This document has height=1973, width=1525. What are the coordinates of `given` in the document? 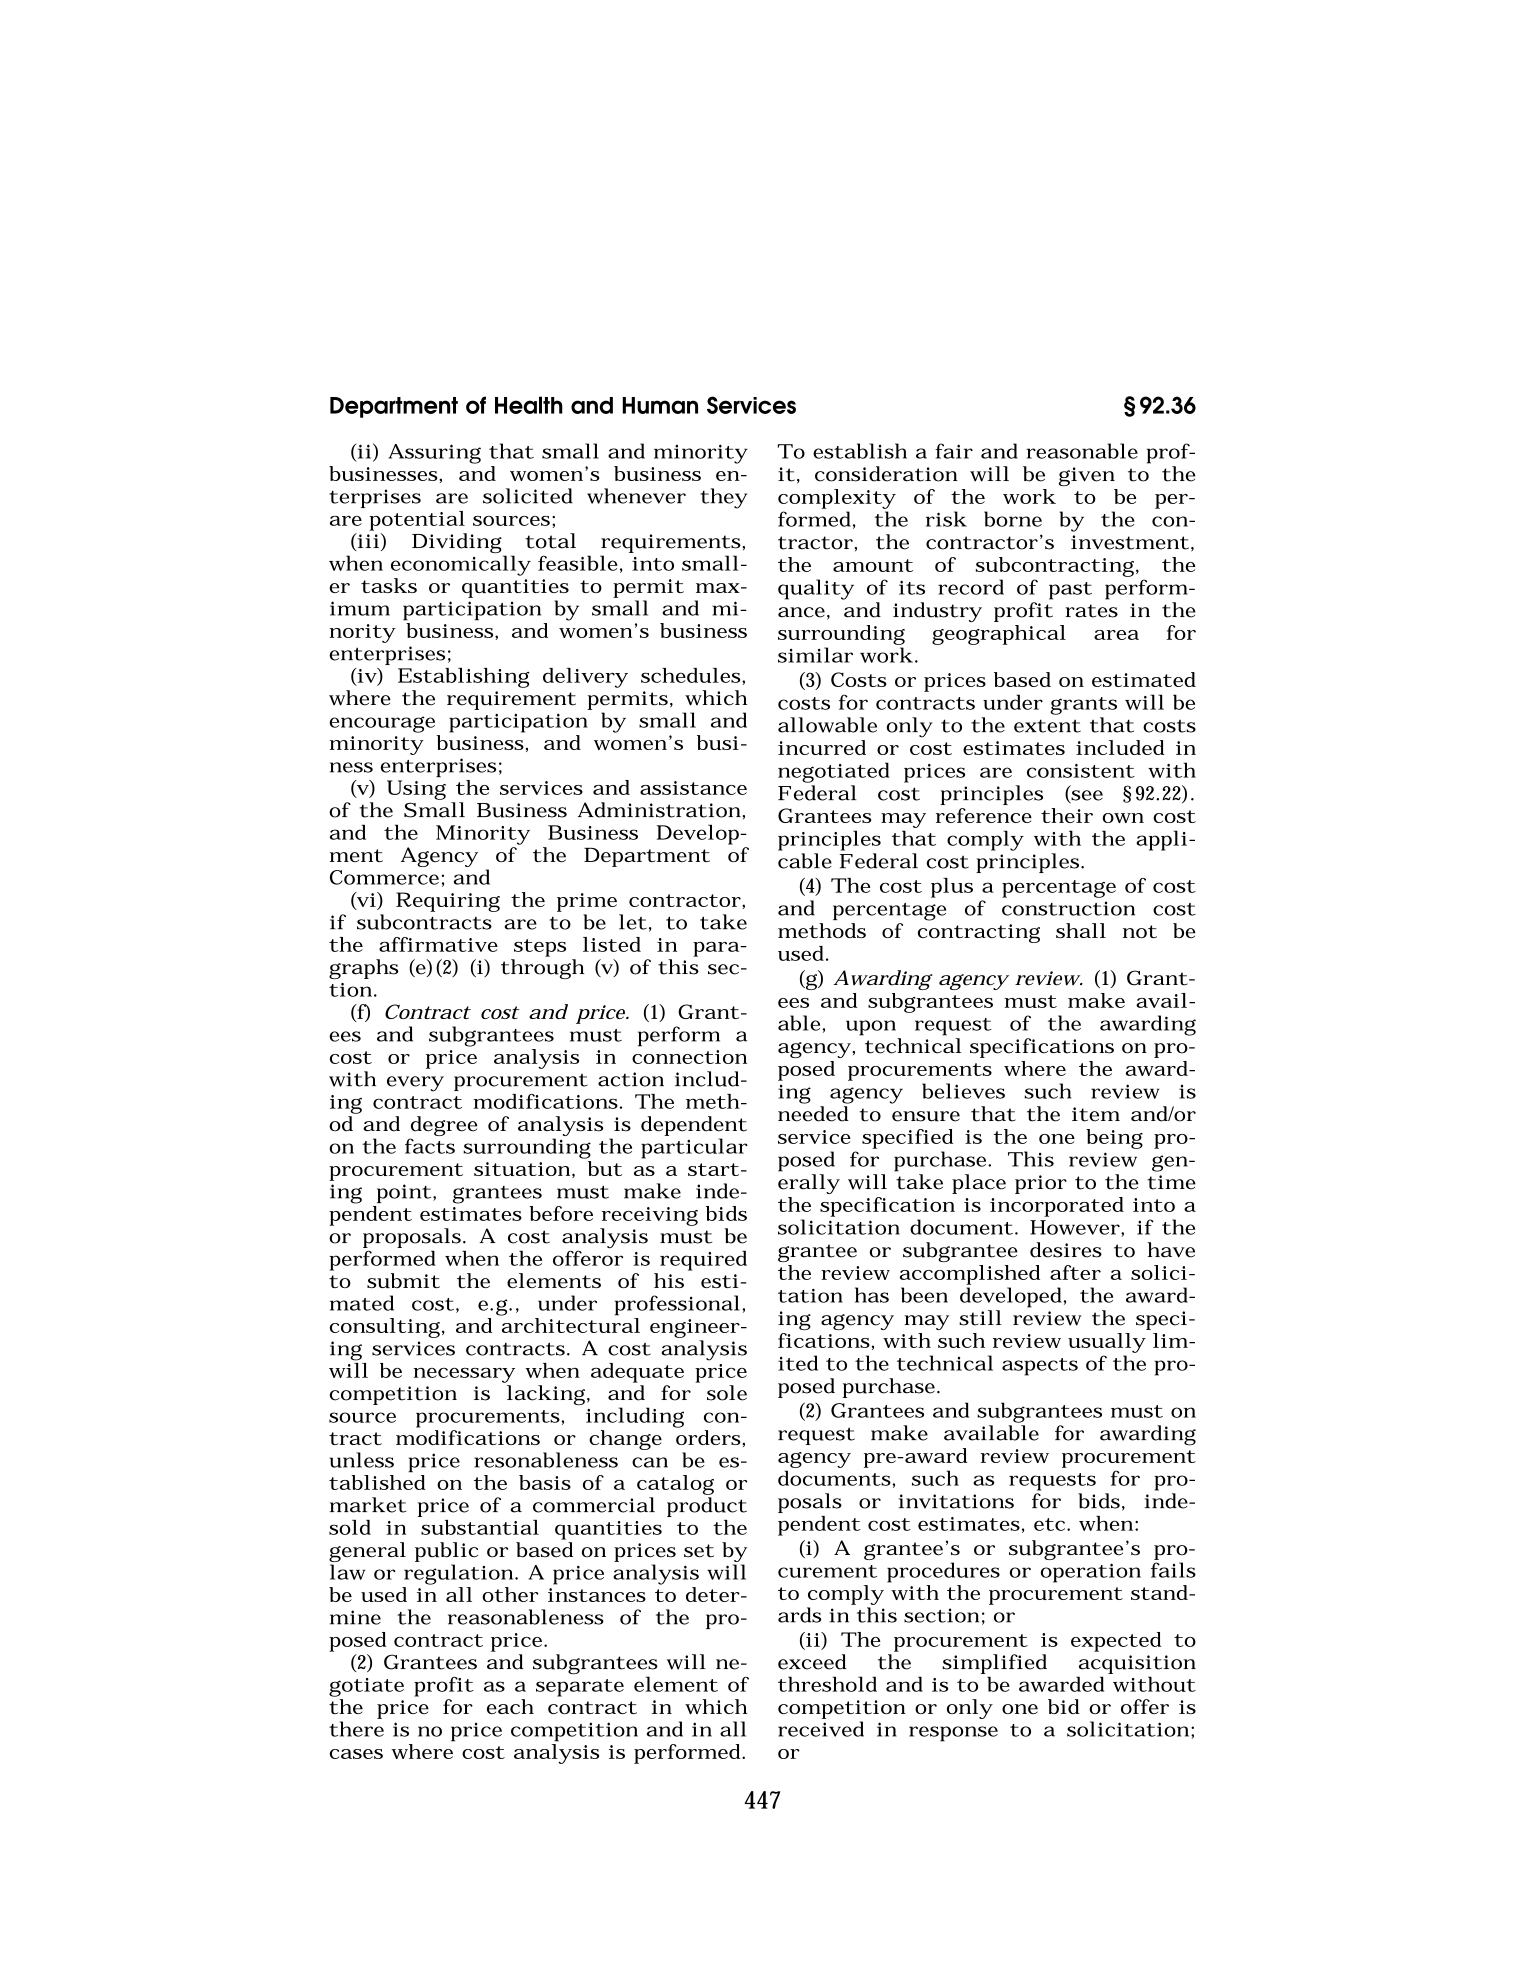 It's located at (1087, 476).
